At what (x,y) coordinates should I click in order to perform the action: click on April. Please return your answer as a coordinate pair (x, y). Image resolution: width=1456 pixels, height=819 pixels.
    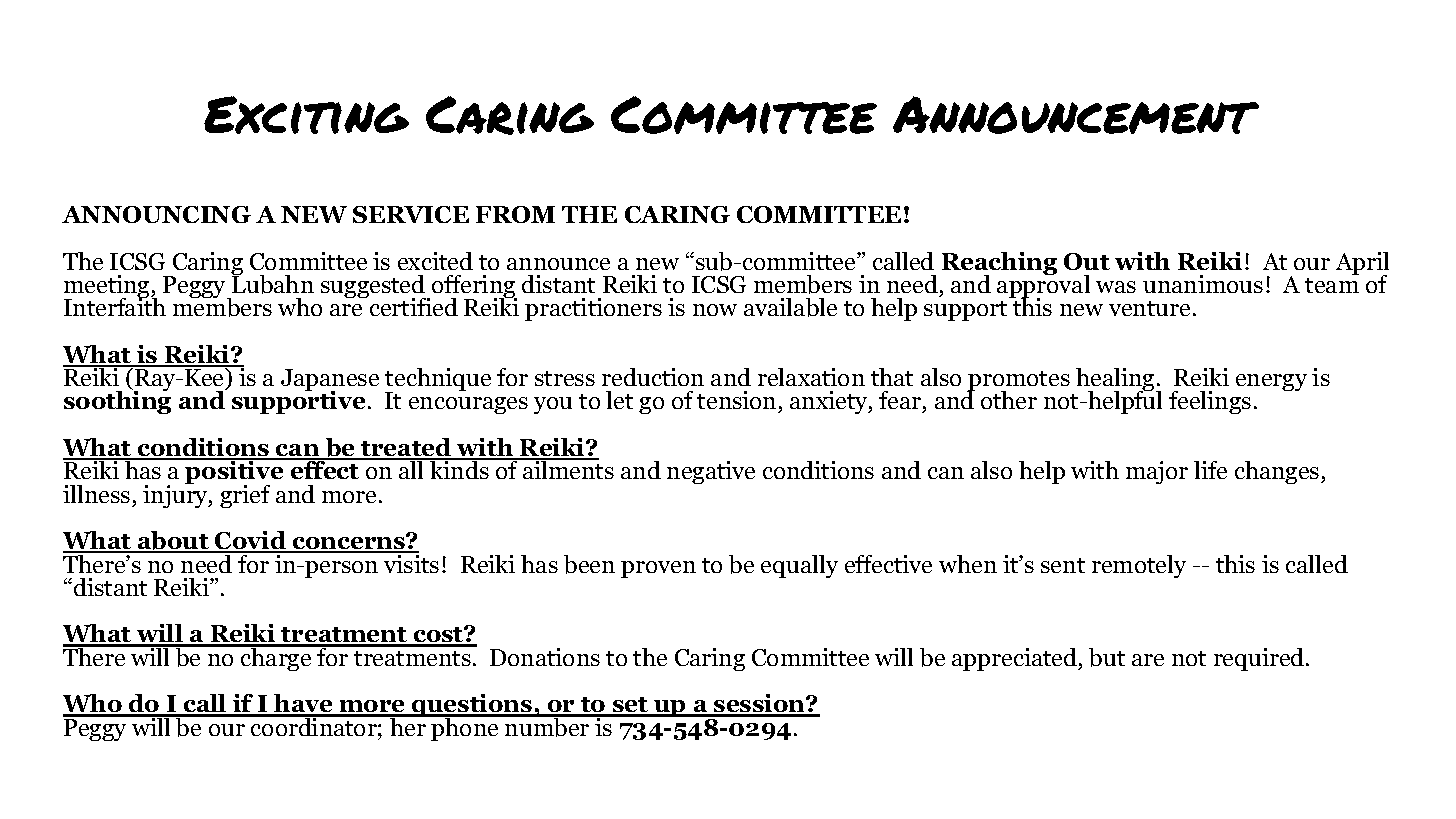
    Looking at the image, I should click on (1362, 265).
